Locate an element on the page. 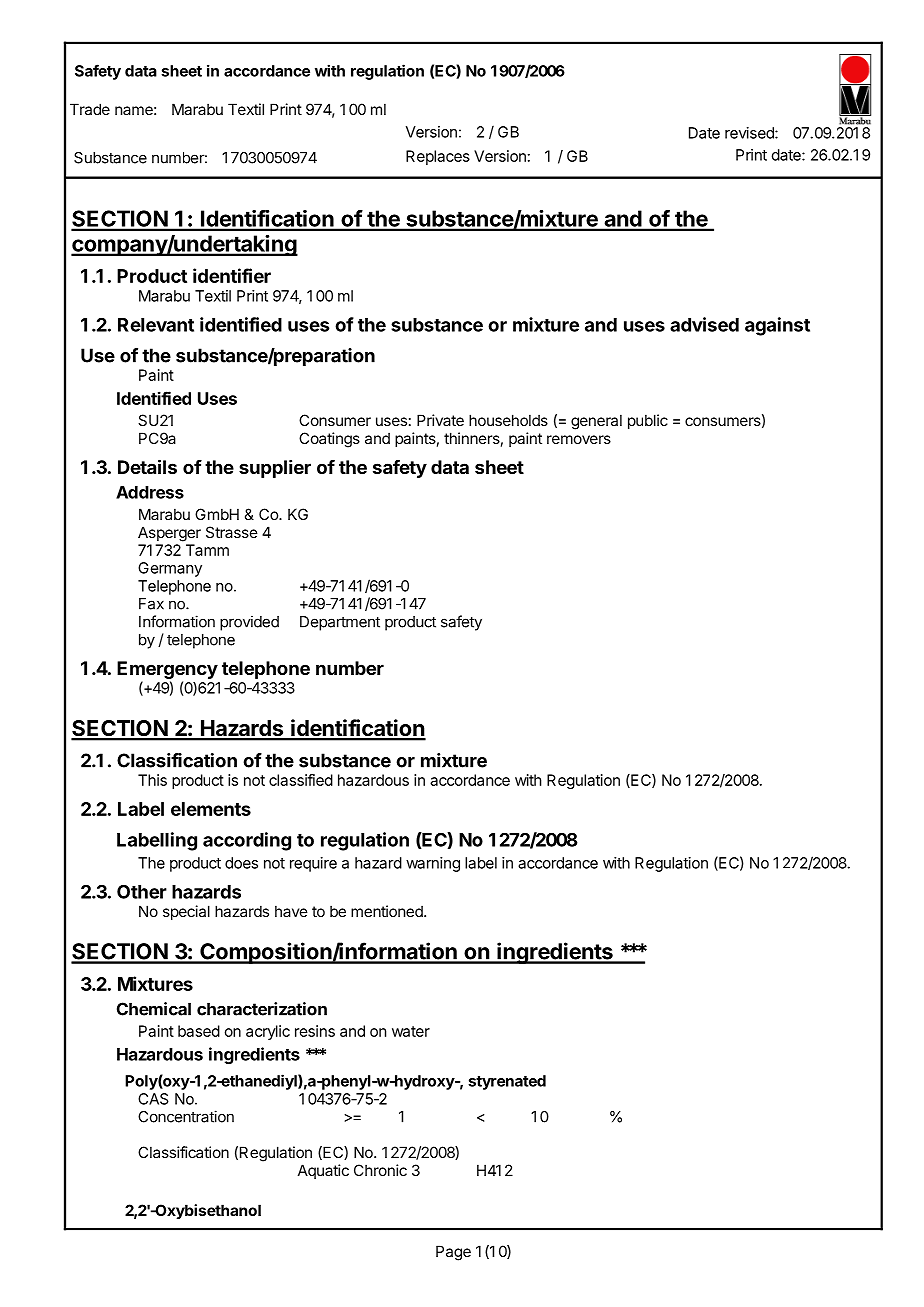 The height and width of the page is (1307, 924). Emergency is located at coordinates (167, 670).
